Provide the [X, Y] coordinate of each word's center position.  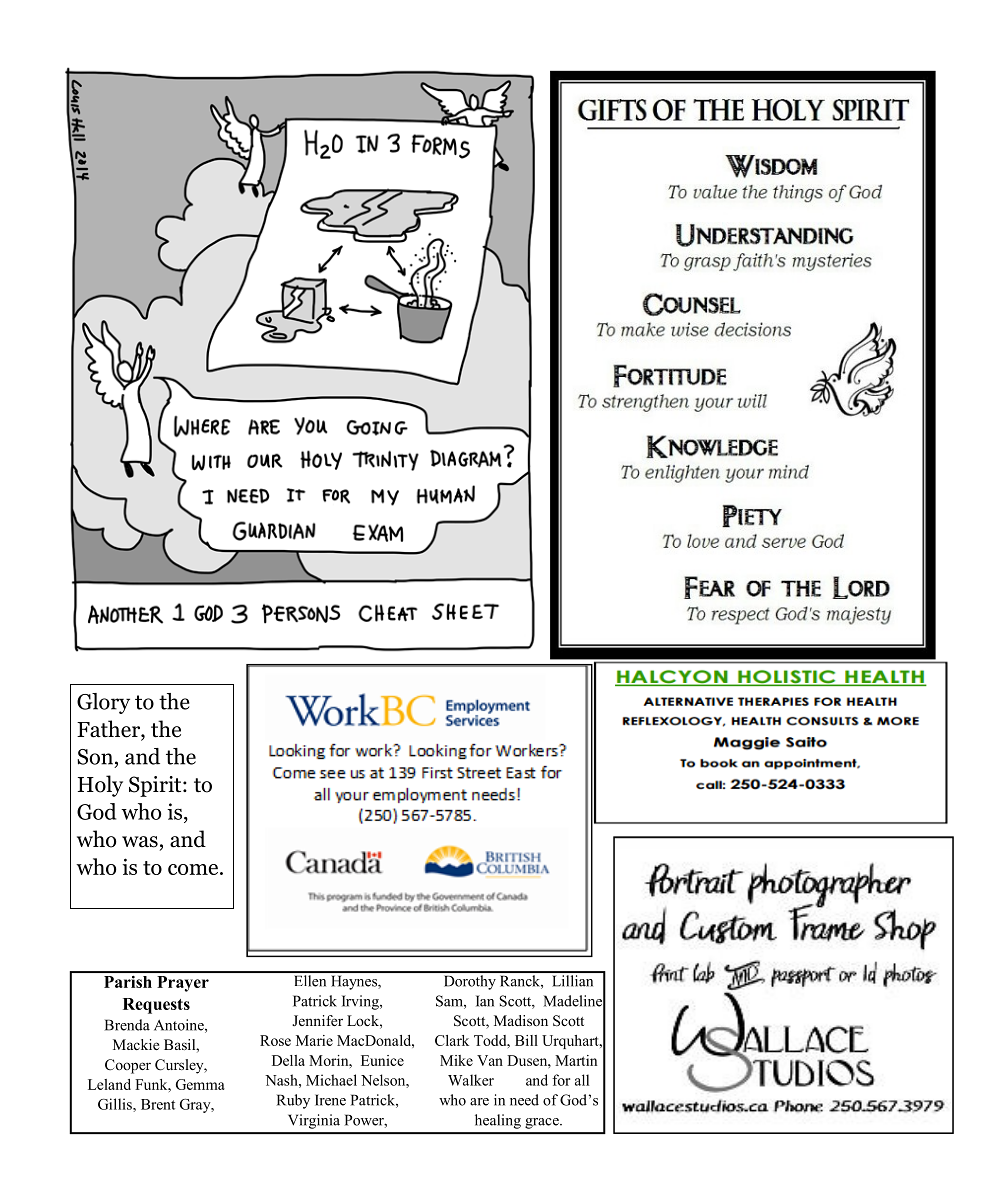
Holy [100, 786]
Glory [103, 703]
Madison [521, 1020]
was [140, 842]
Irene [330, 1100]
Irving [361, 1002]
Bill [526, 1040]
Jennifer [317, 1020]
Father [109, 730]
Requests [156, 1006]
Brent [158, 1104]
